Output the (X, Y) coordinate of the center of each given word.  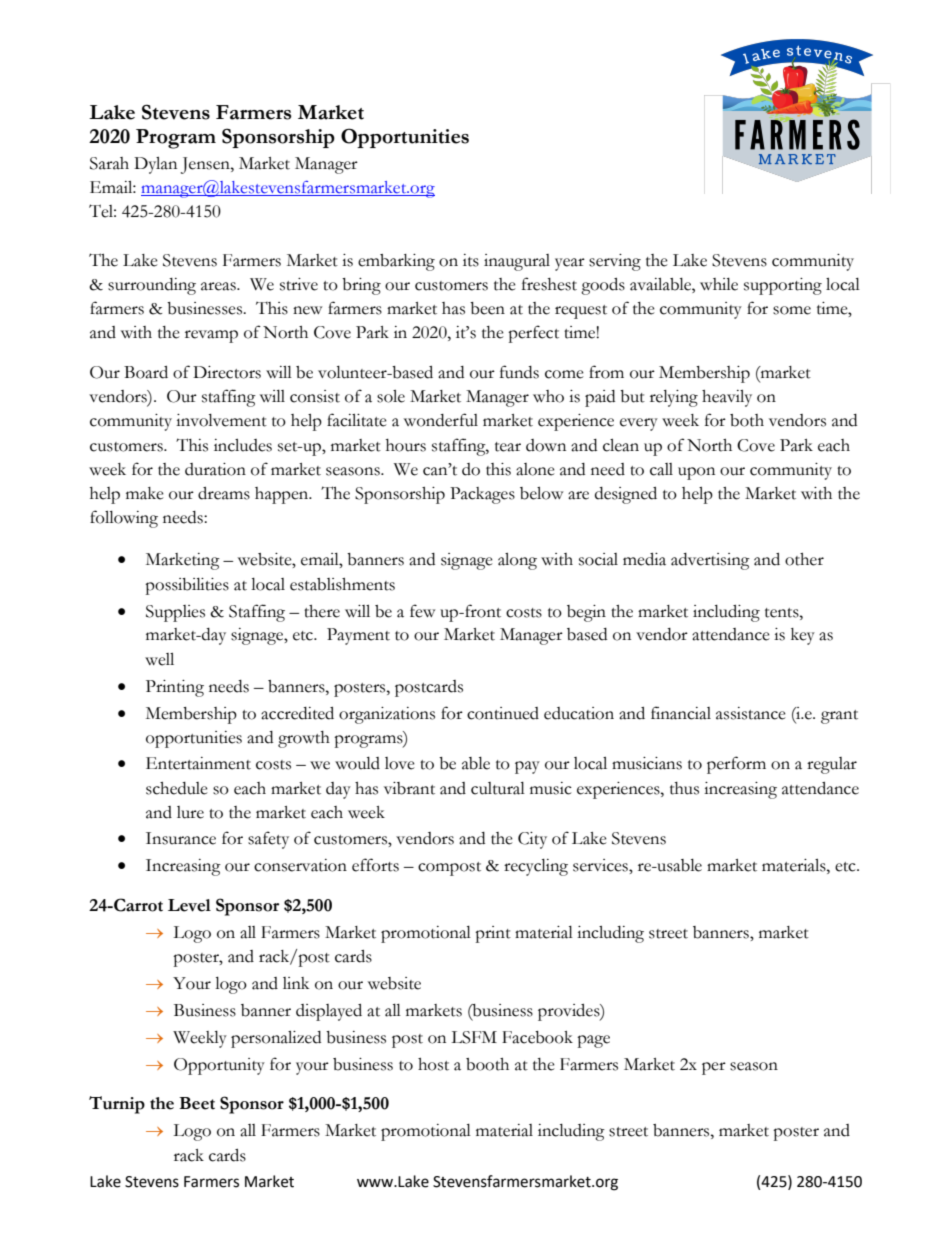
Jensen (206, 165)
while (719, 284)
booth (487, 1064)
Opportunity (219, 1066)
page (593, 1041)
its (471, 260)
